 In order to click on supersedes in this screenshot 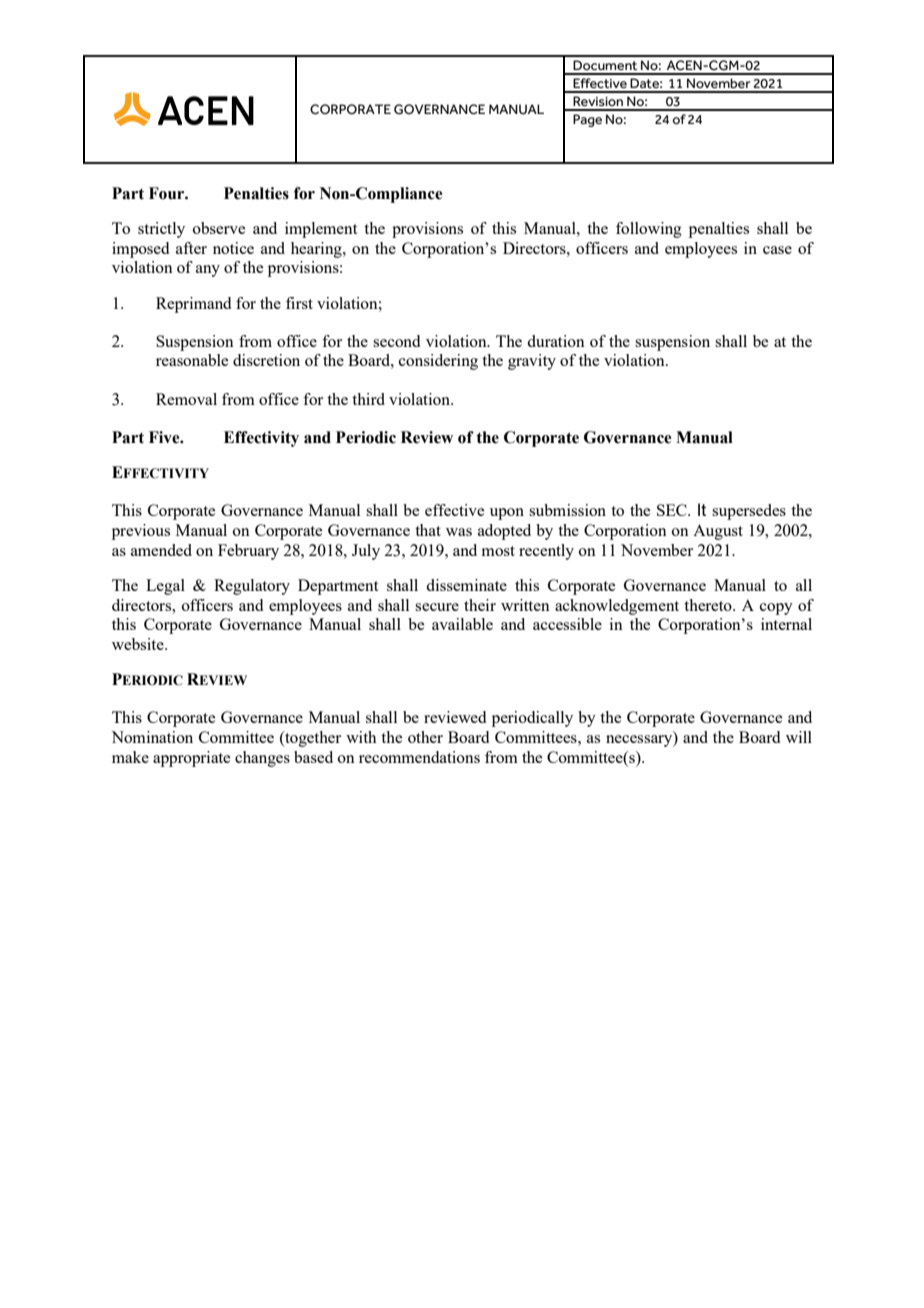, I will do `click(749, 512)`.
